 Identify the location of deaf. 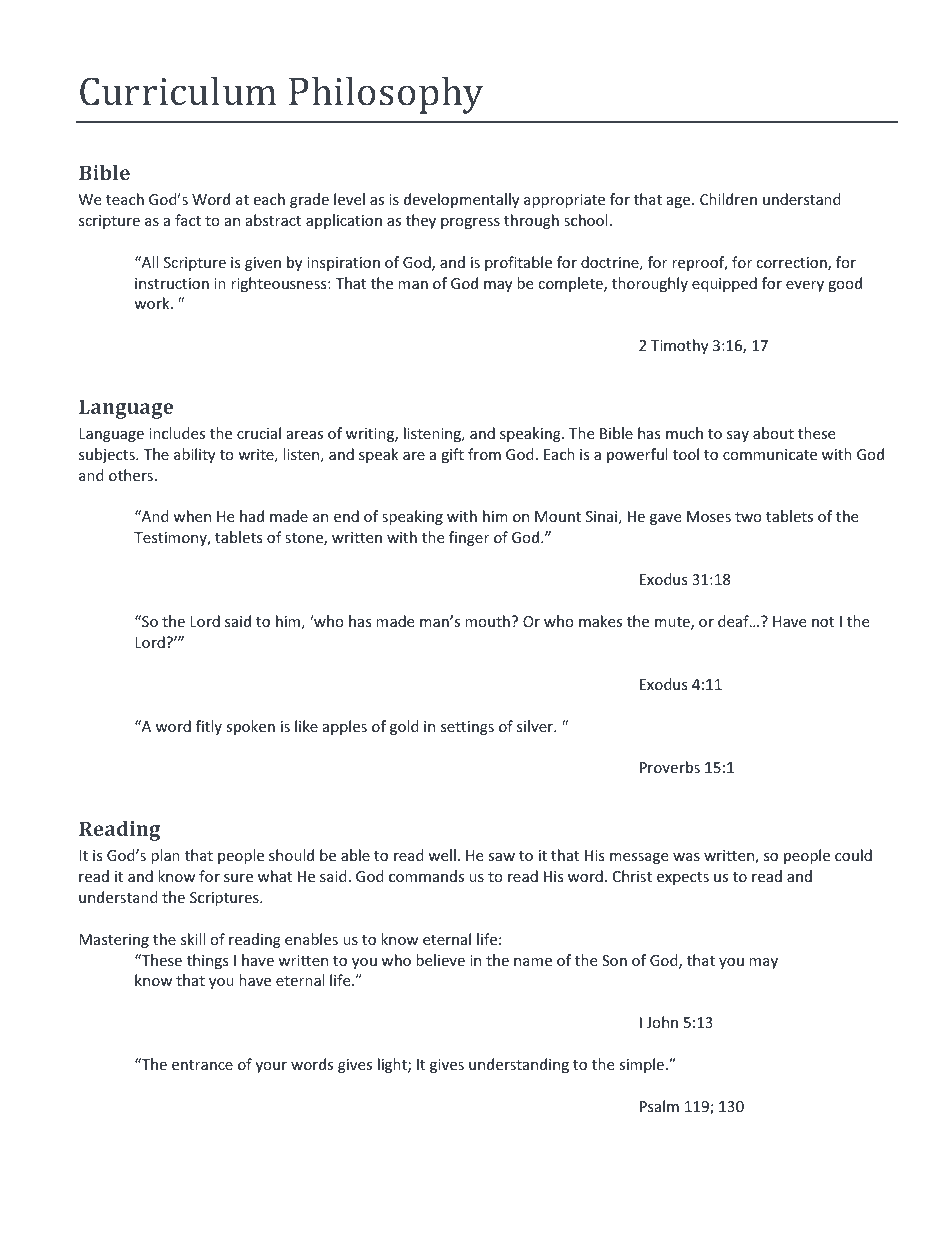
(734, 621).
